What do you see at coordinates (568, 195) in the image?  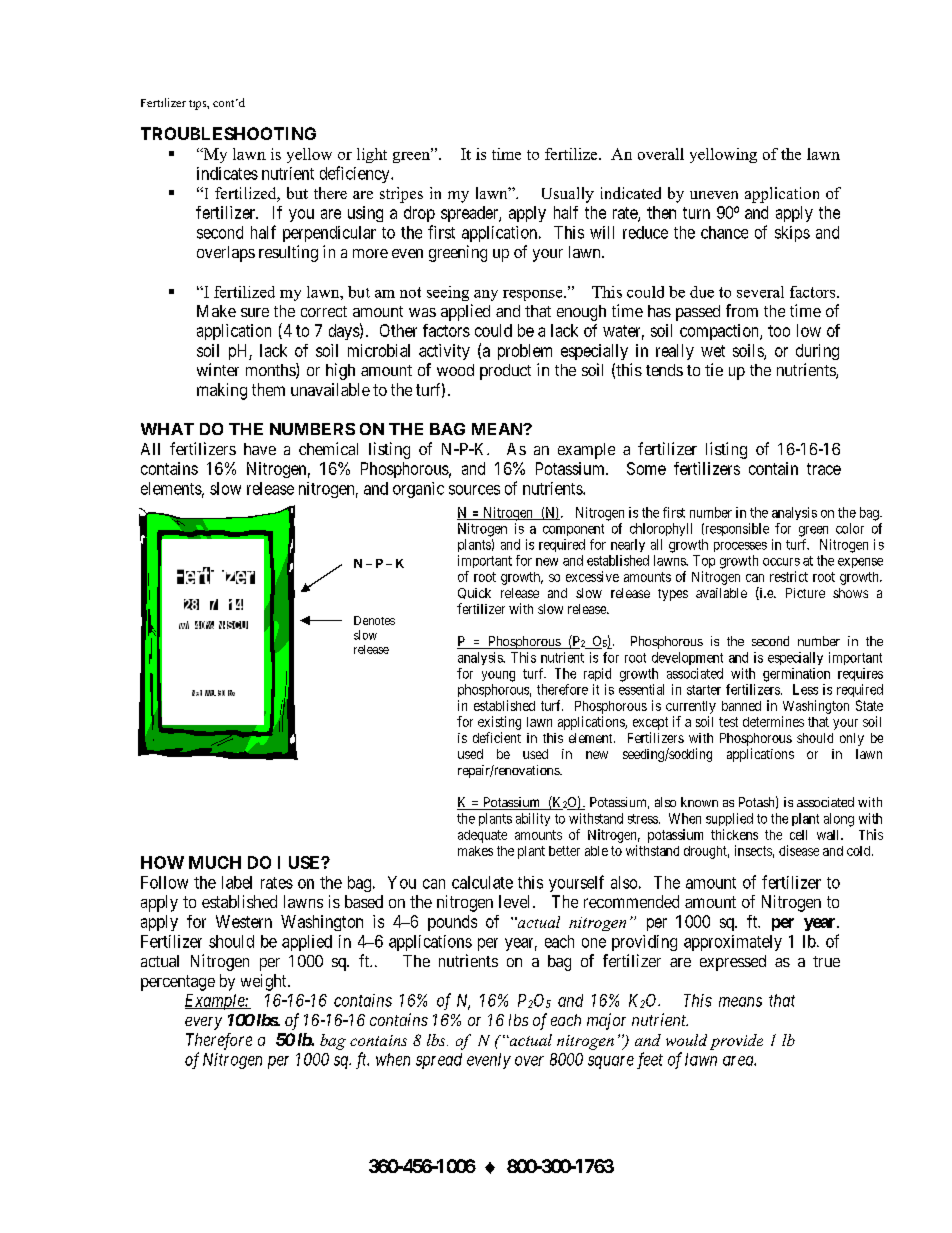 I see `Usually` at bounding box center [568, 195].
